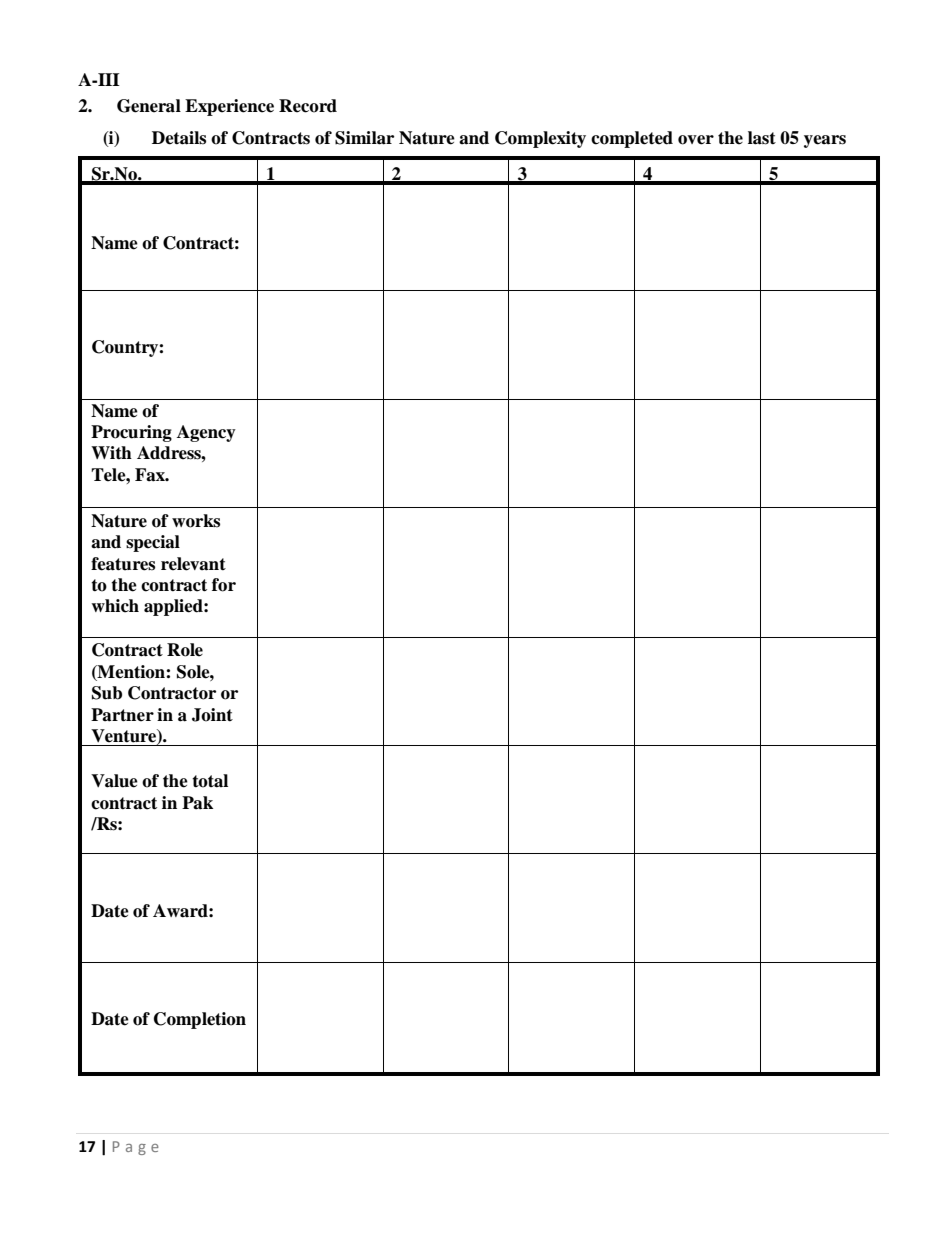 Image resolution: width=952 pixels, height=1233 pixels. Describe the element at coordinates (122, 715) in the screenshot. I see `Partner` at that location.
